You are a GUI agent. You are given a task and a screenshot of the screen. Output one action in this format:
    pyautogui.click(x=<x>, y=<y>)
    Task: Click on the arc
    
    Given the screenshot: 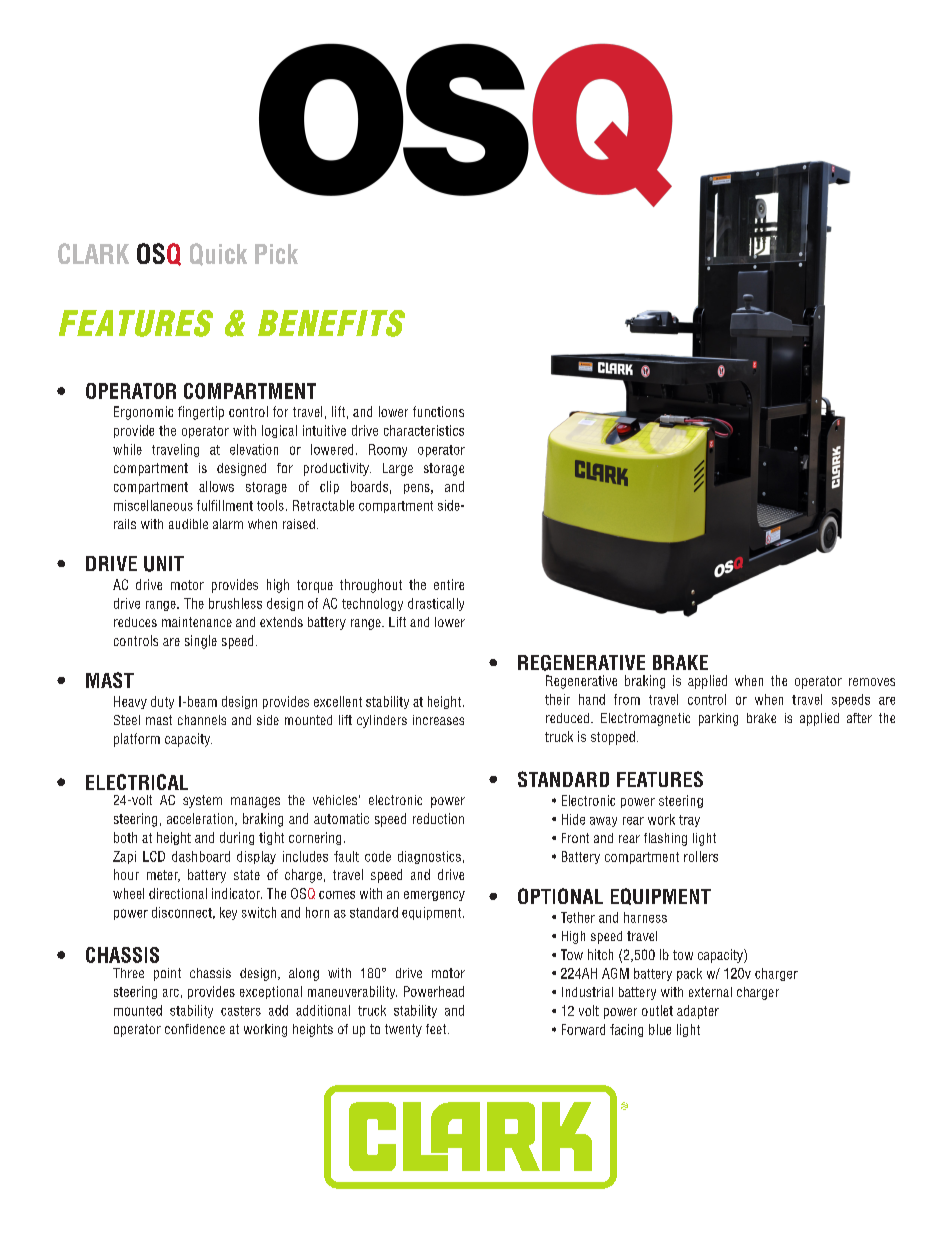 What is the action you would take?
    pyautogui.click(x=171, y=993)
